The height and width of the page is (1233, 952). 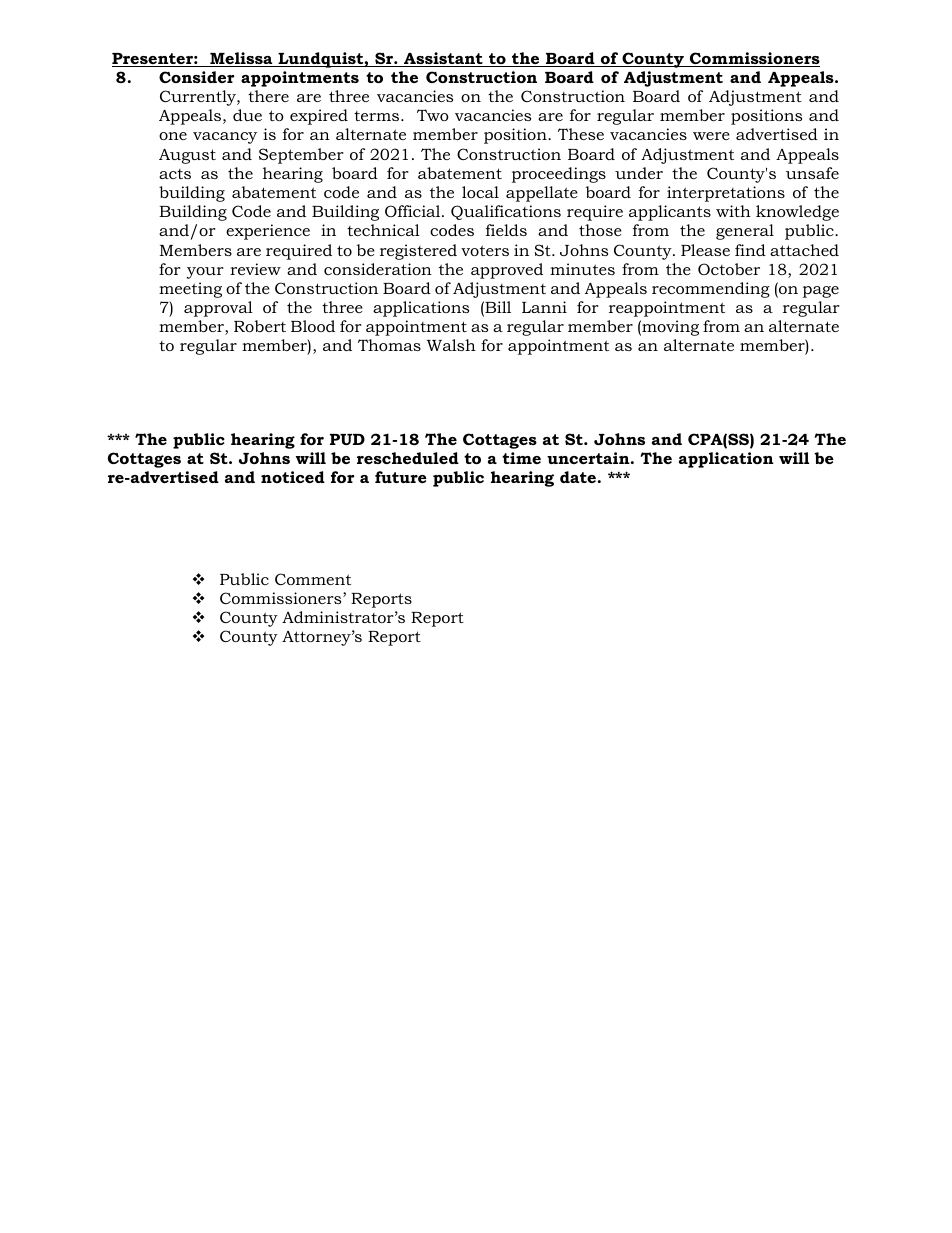 What do you see at coordinates (313, 579) in the page?
I see `Comment` at bounding box center [313, 579].
